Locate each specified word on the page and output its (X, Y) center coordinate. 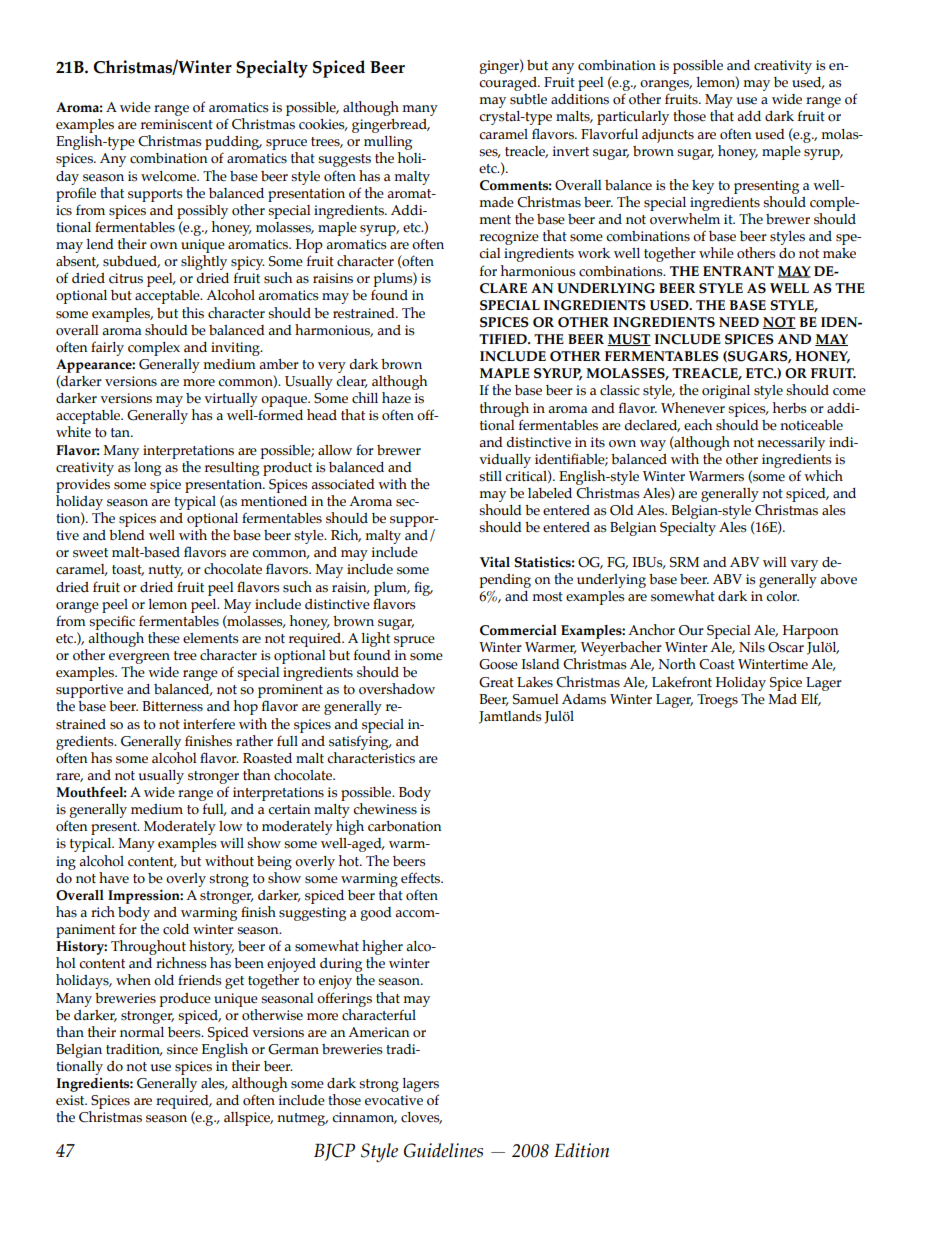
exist (71, 1100)
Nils (752, 647)
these (164, 638)
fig (423, 588)
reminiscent (177, 124)
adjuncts (668, 136)
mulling (388, 144)
